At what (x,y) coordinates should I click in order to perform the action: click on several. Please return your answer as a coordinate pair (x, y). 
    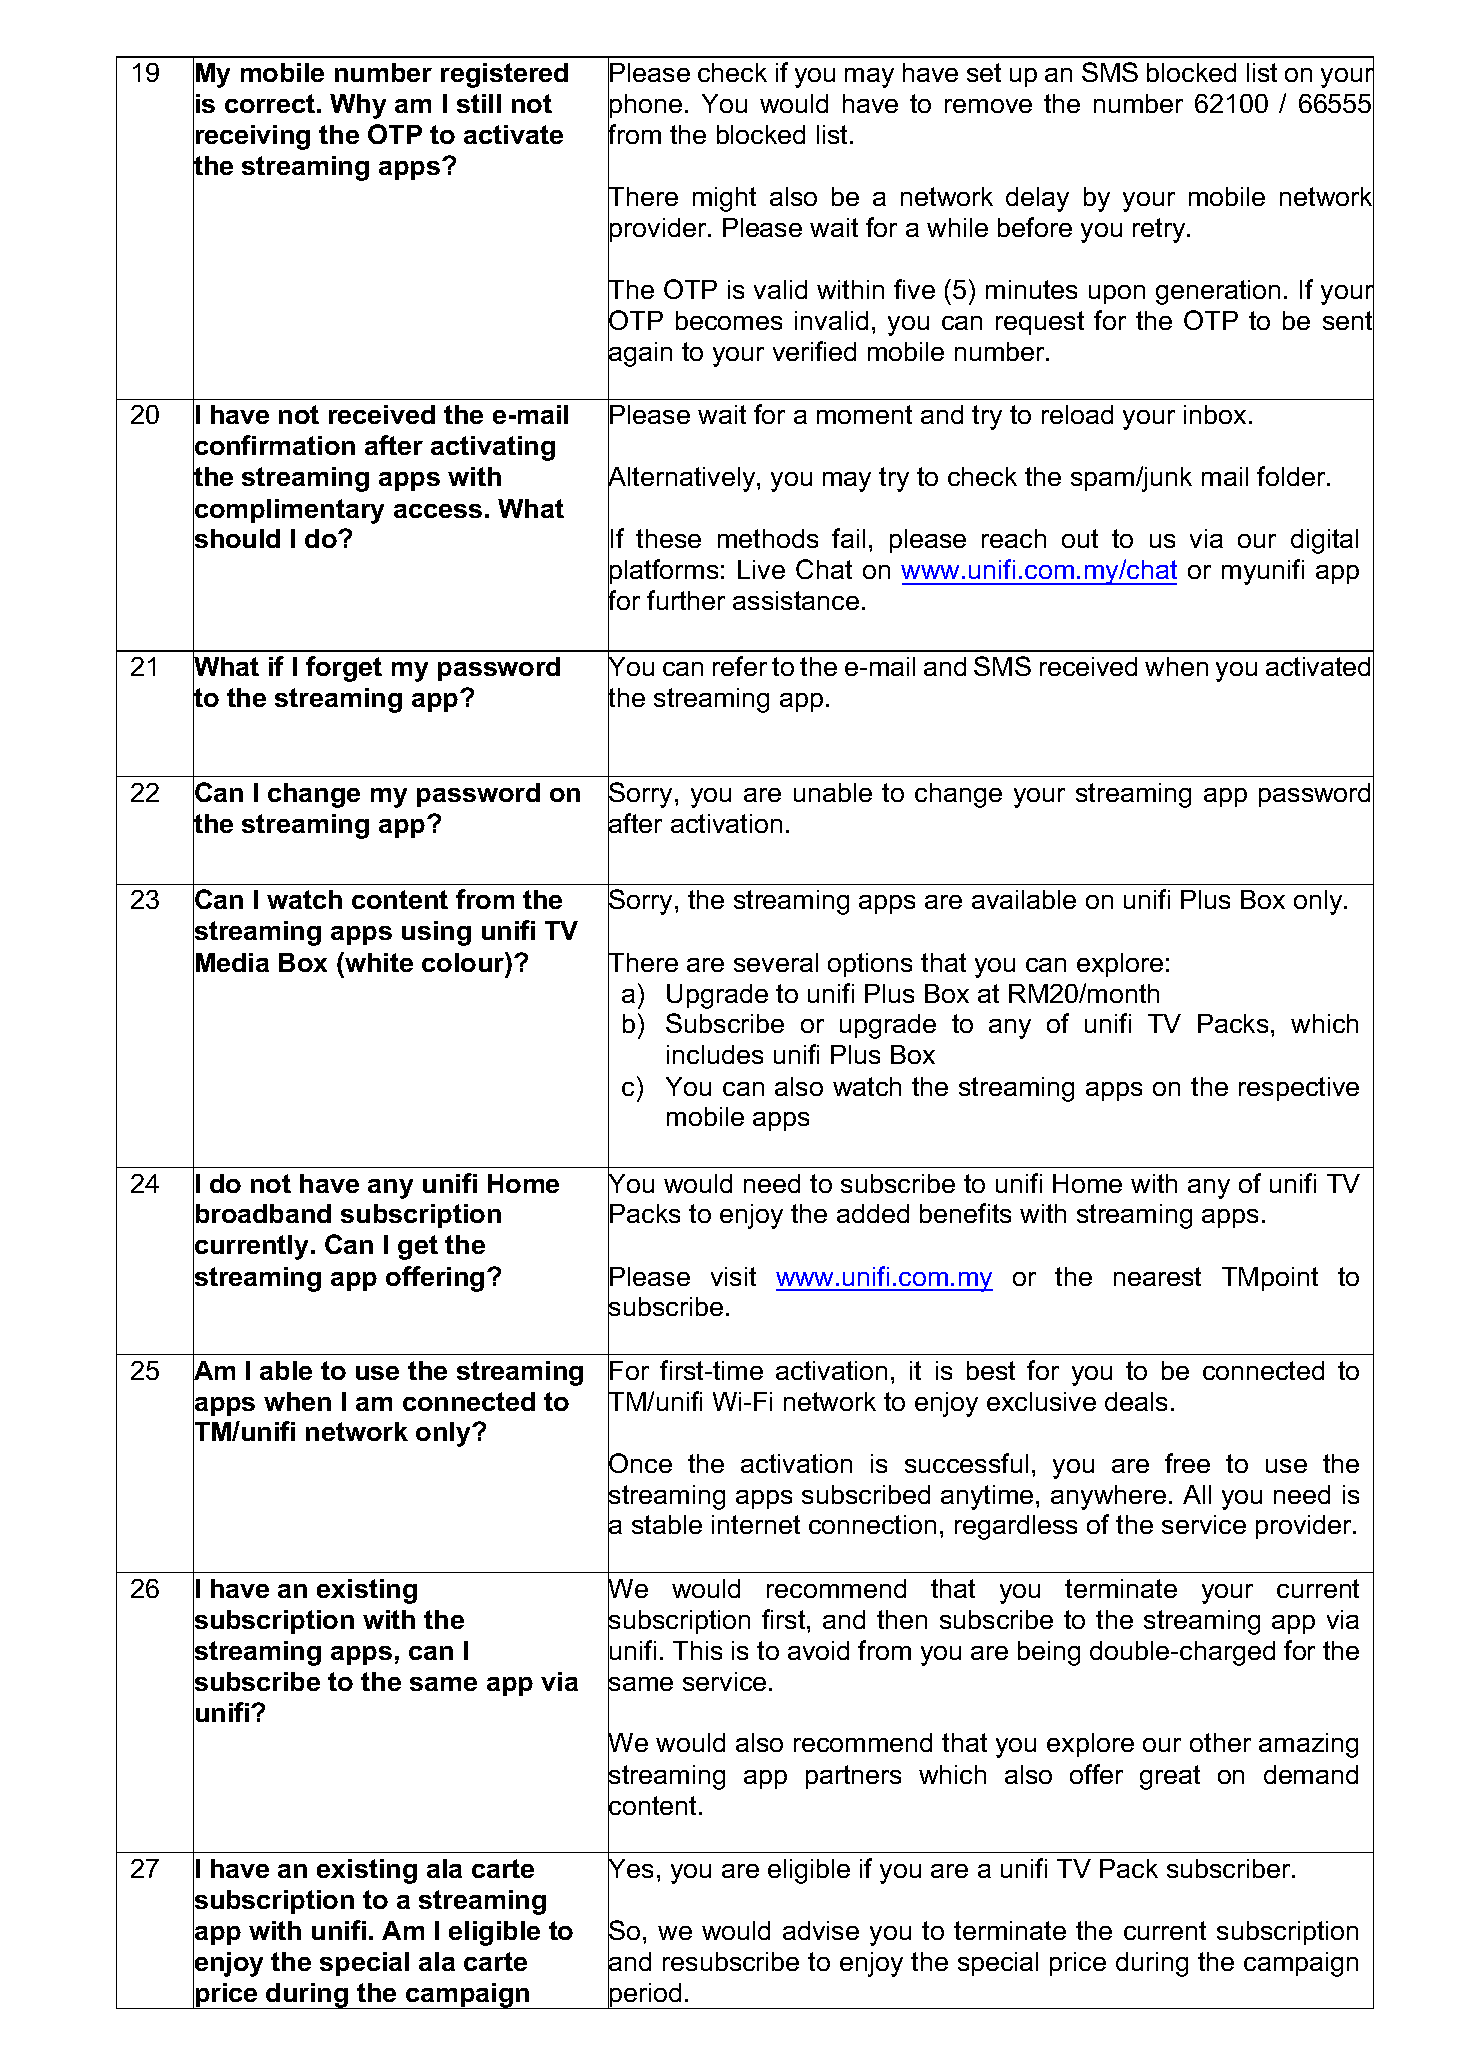
    Looking at the image, I should click on (776, 962).
